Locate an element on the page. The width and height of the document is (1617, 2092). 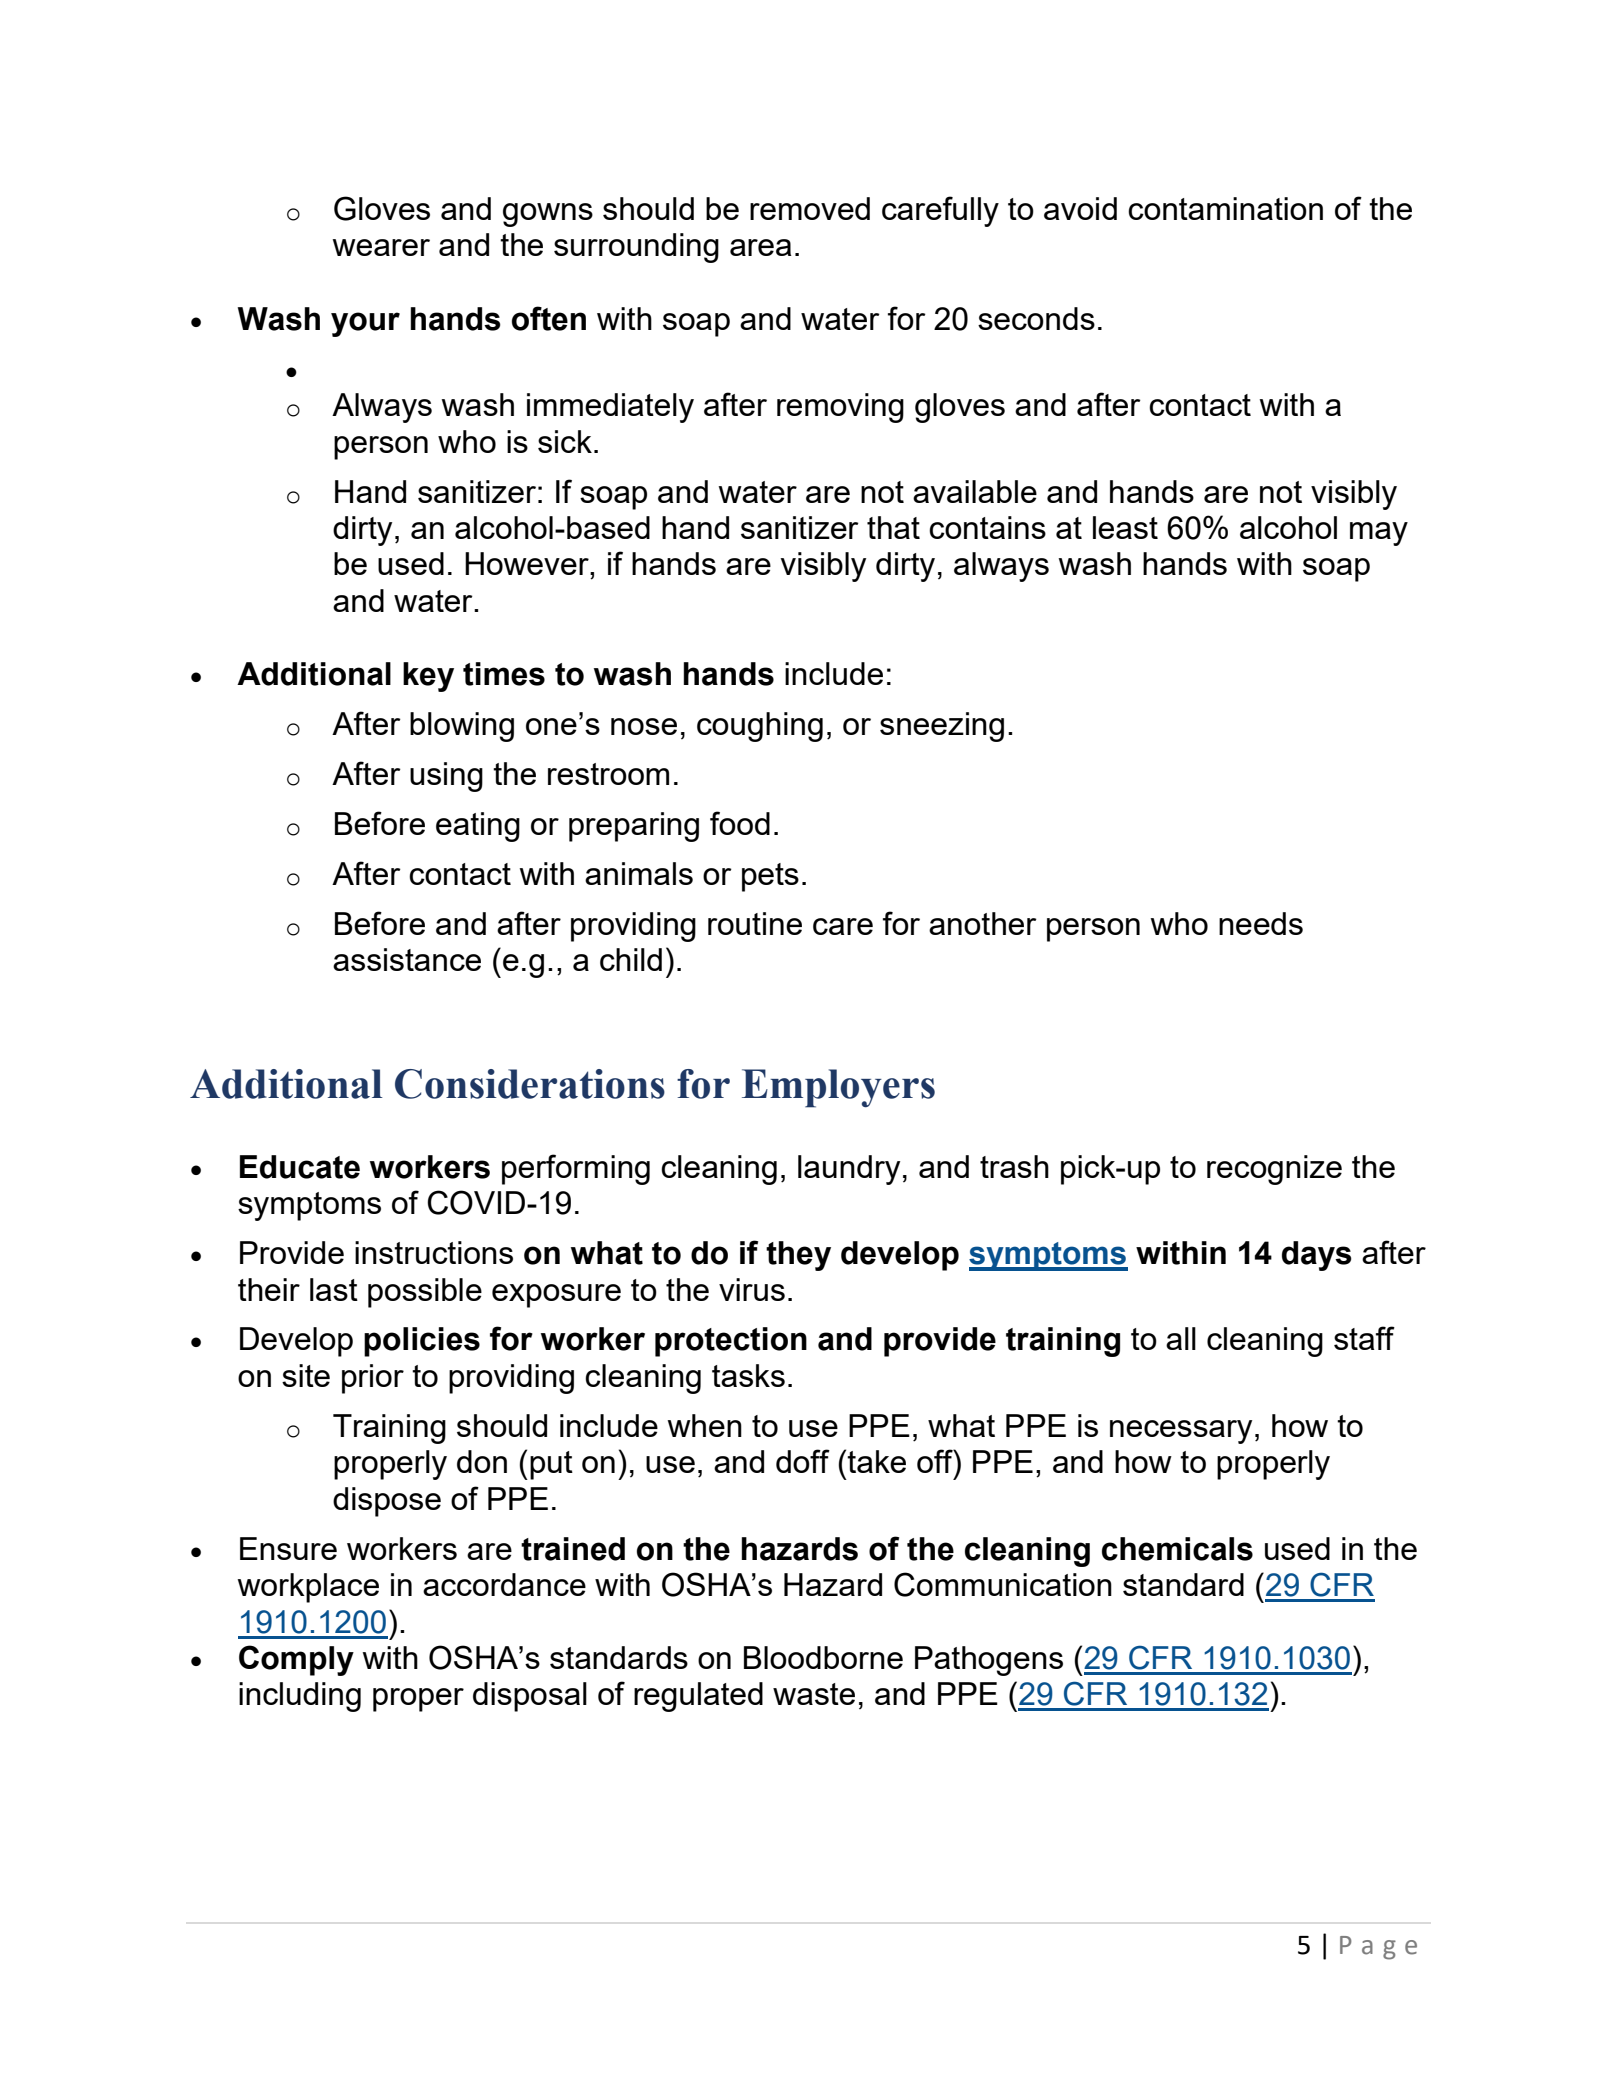
Considerations is located at coordinates (530, 1084).
